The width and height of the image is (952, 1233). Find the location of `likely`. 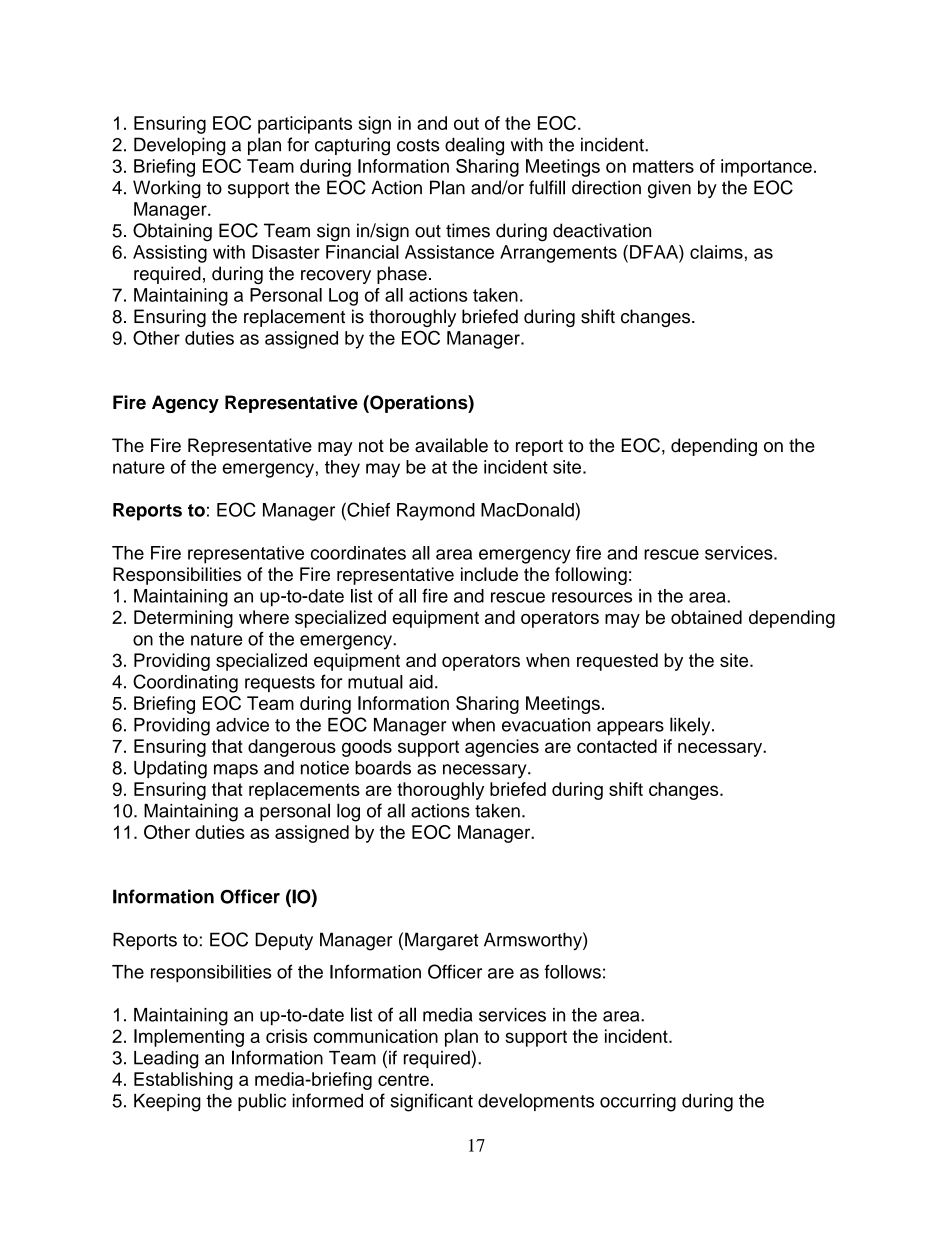

likely is located at coordinates (691, 726).
